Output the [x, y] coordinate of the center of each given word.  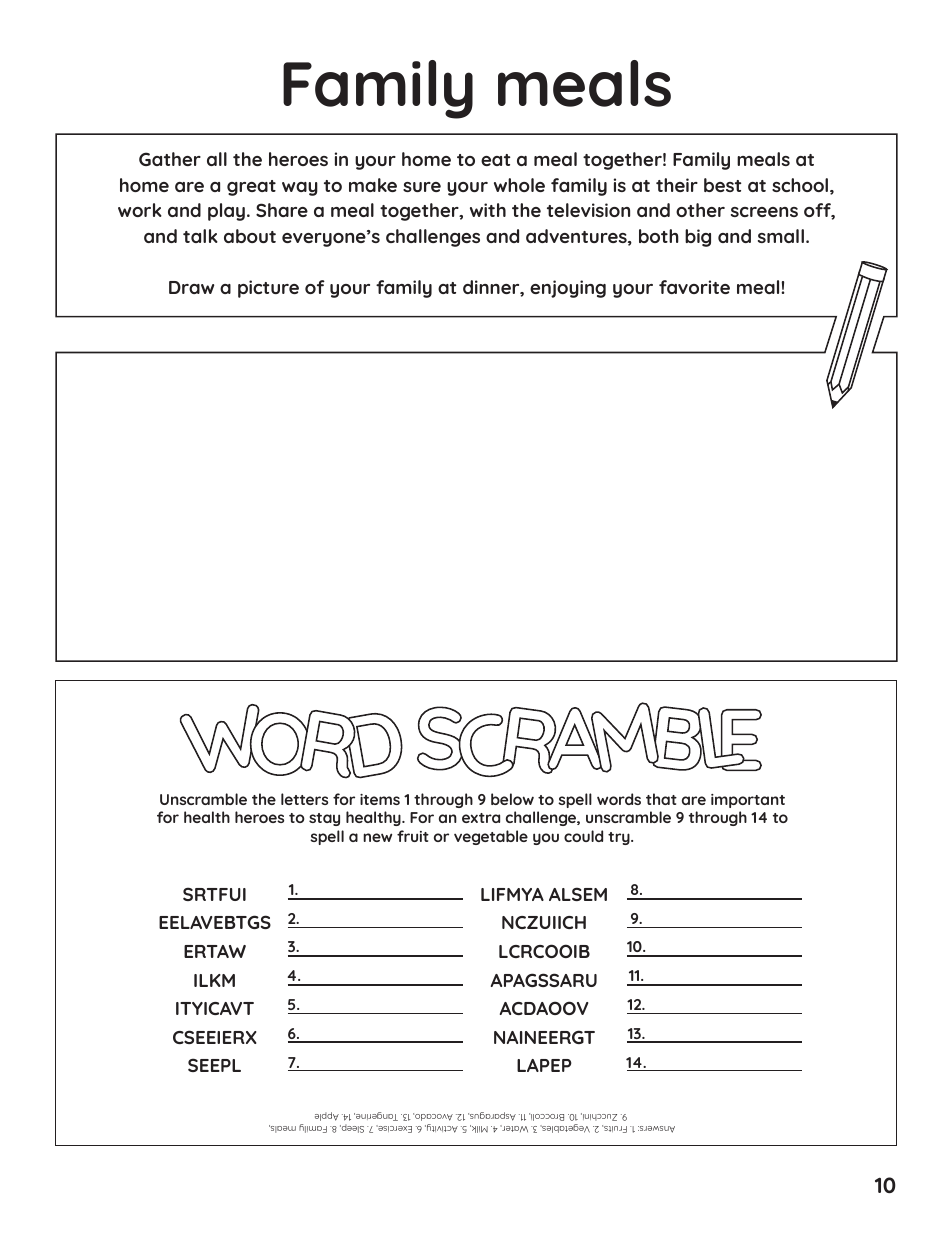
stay [324, 819]
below [512, 799]
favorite [694, 287]
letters [304, 799]
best [722, 185]
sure [422, 187]
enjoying [568, 289]
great [251, 188]
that [661, 799]
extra [481, 818]
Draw [191, 287]
